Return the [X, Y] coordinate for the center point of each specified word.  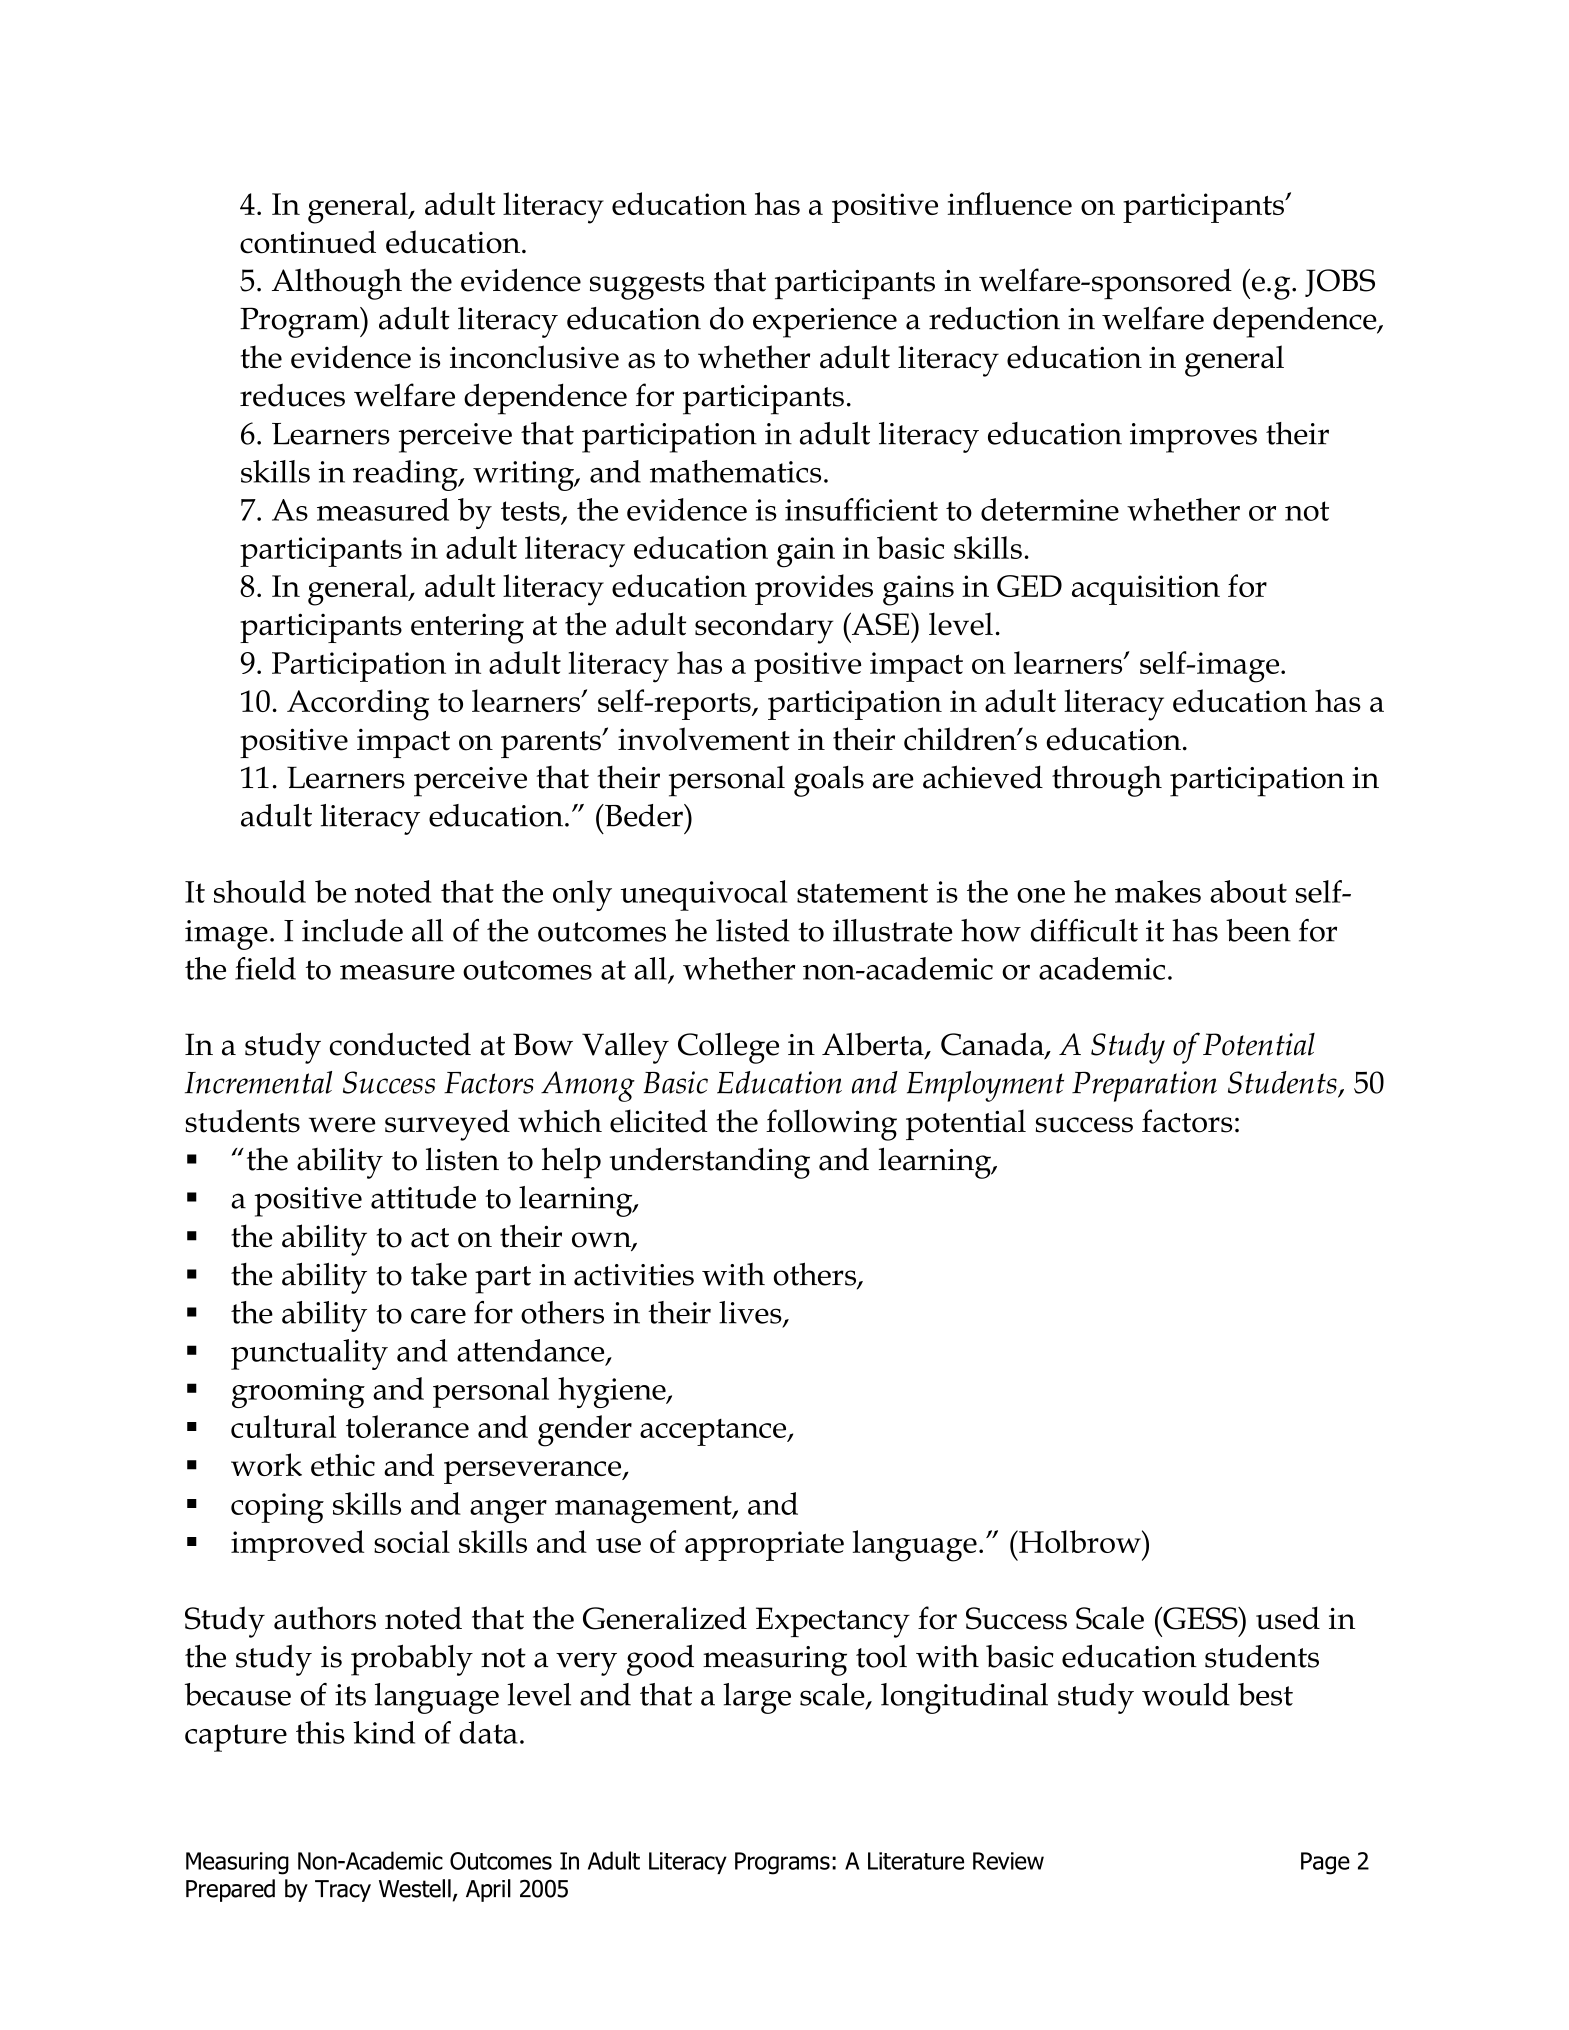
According [358, 705]
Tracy [343, 1891]
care [438, 1316]
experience [825, 323]
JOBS [1340, 283]
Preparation [1144, 1086]
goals [829, 781]
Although [337, 284]
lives [751, 1313]
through [1107, 781]
